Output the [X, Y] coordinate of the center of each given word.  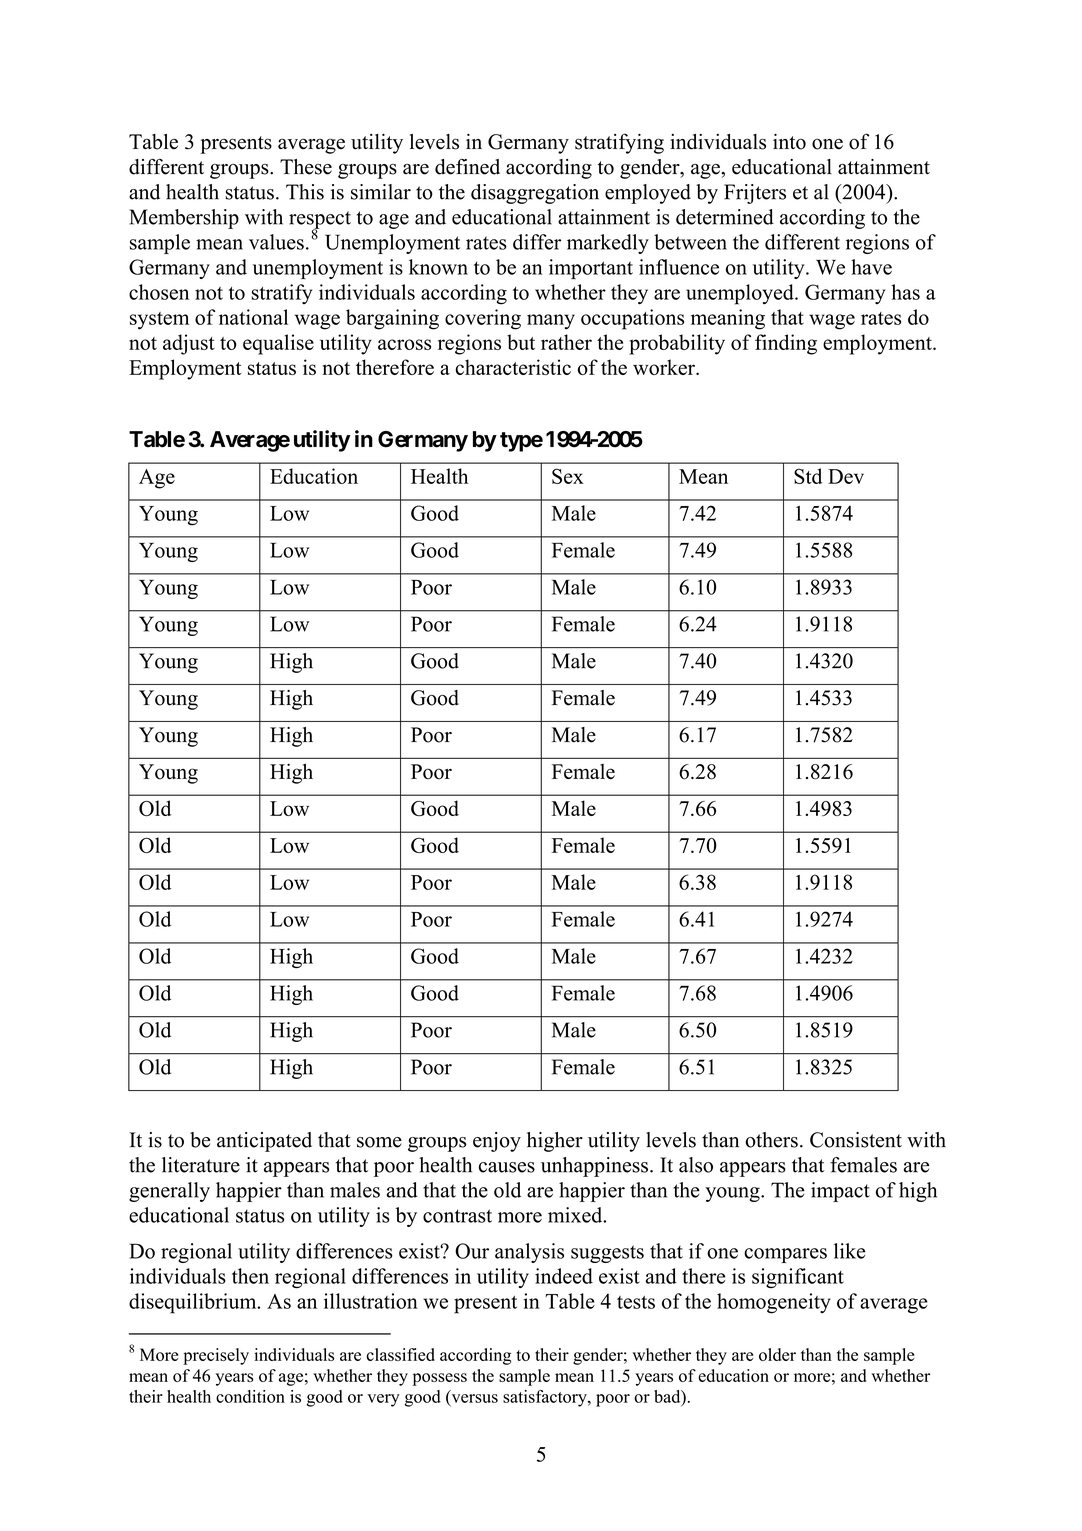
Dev [846, 476]
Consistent [856, 1140]
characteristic [513, 367]
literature [201, 1165]
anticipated [264, 1142]
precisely [216, 1356]
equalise [278, 344]
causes [507, 1167]
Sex [568, 476]
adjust [189, 344]
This [305, 192]
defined [467, 167]
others [771, 1140]
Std [808, 476]
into [789, 142]
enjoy [497, 1142]
